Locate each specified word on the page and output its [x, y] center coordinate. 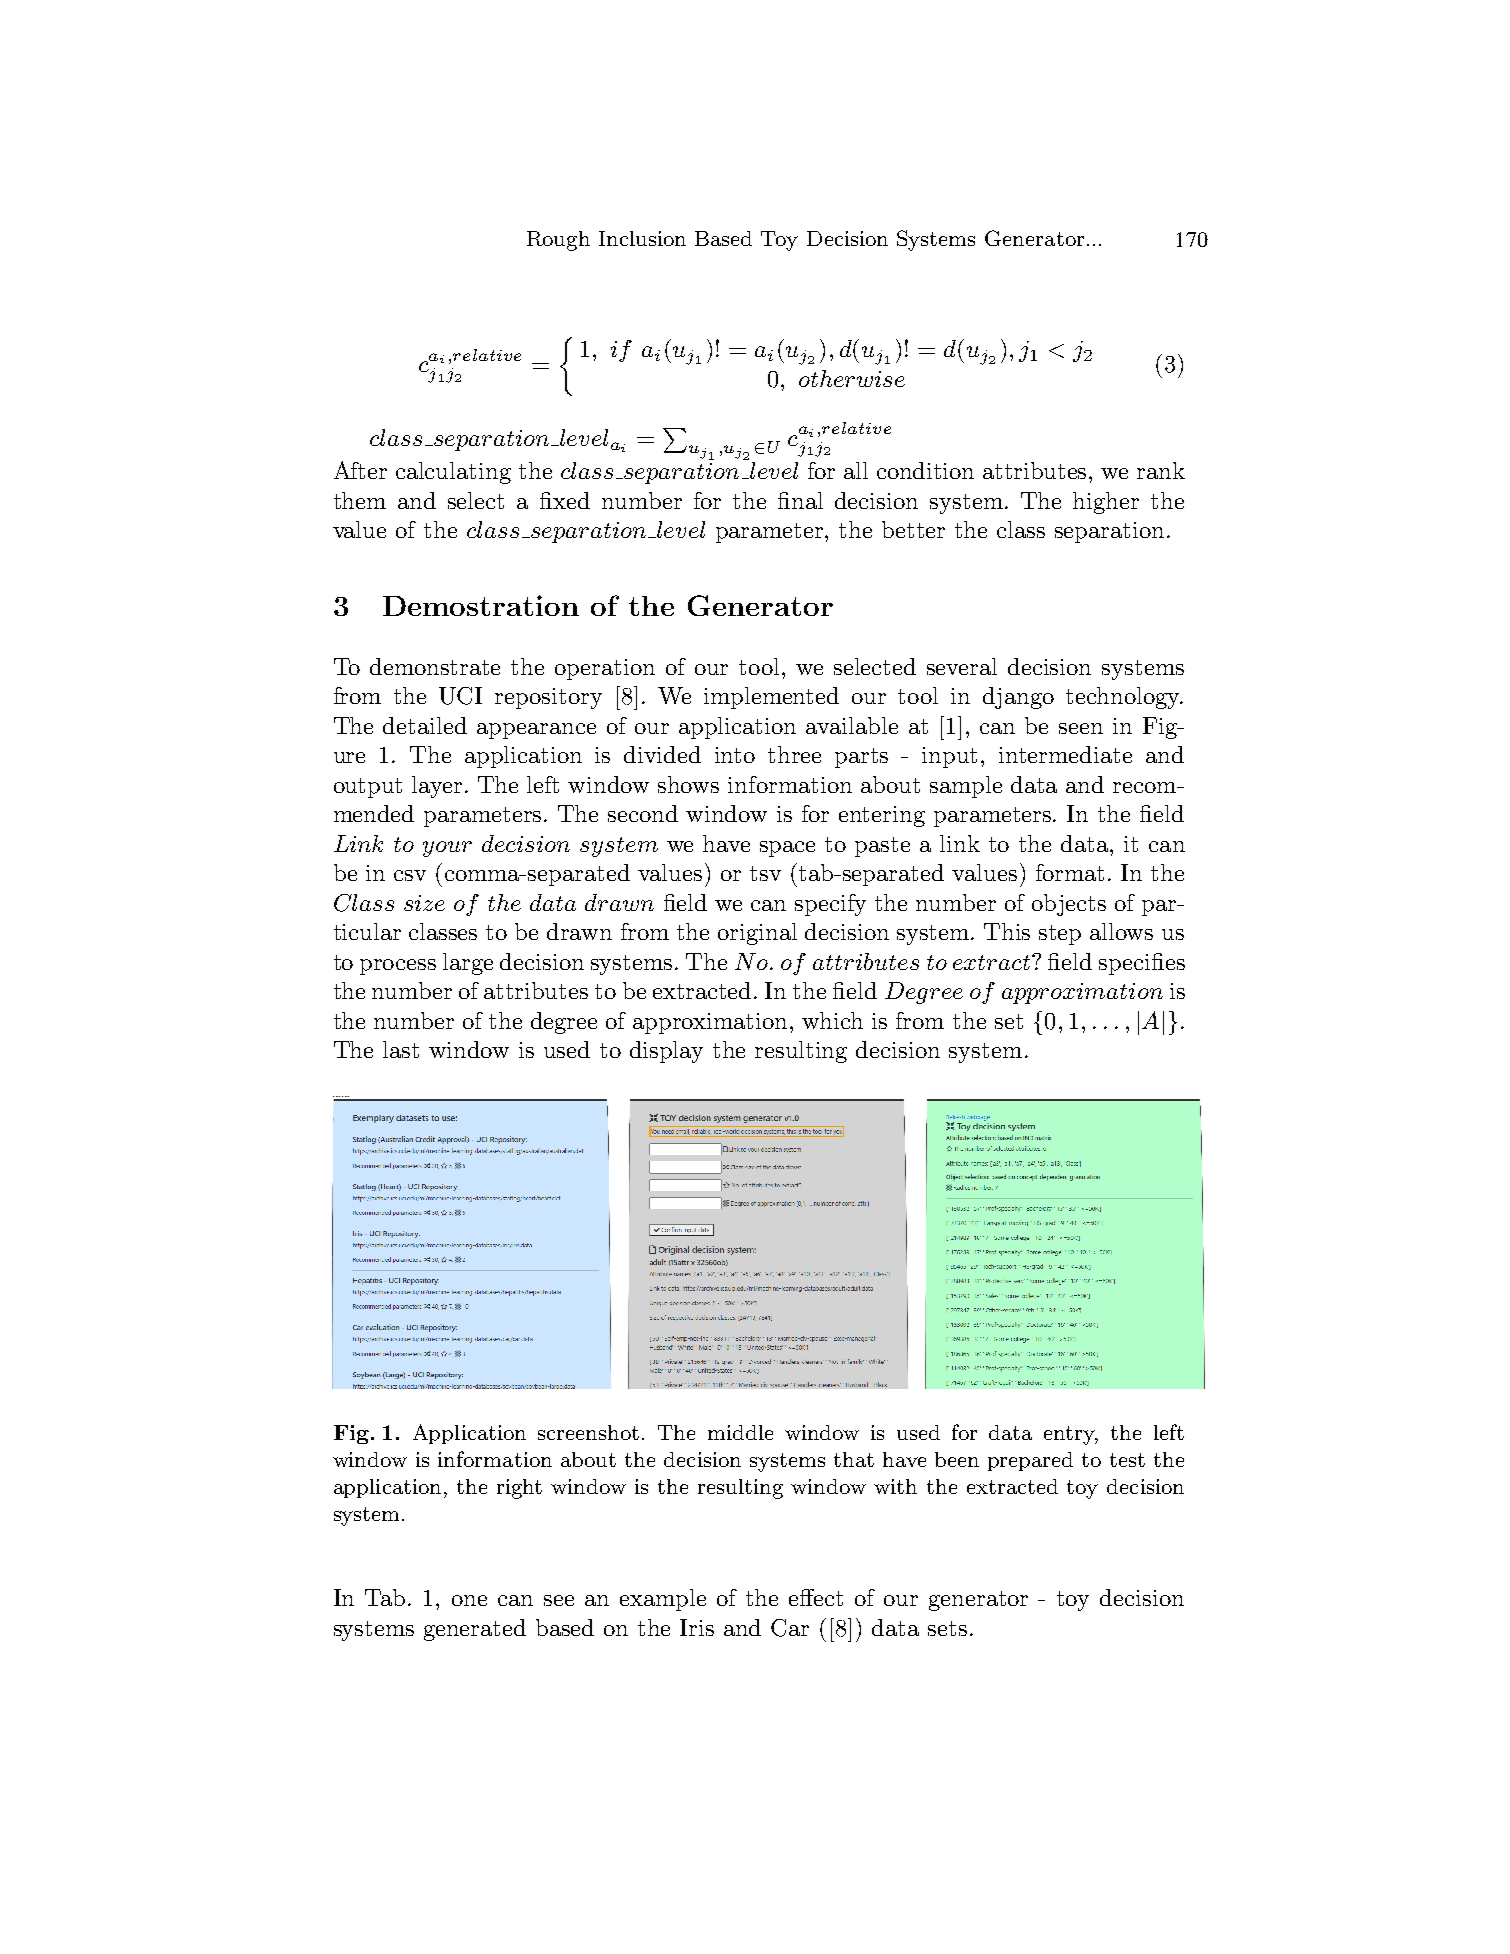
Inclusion [642, 238]
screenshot [588, 1432]
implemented [771, 698]
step [1060, 935]
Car [790, 1628]
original [757, 934]
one [469, 1600]
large [468, 964]
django [1018, 698]
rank [1161, 470]
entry [1071, 1435]
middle [740, 1432]
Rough [558, 241]
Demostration [481, 605]
